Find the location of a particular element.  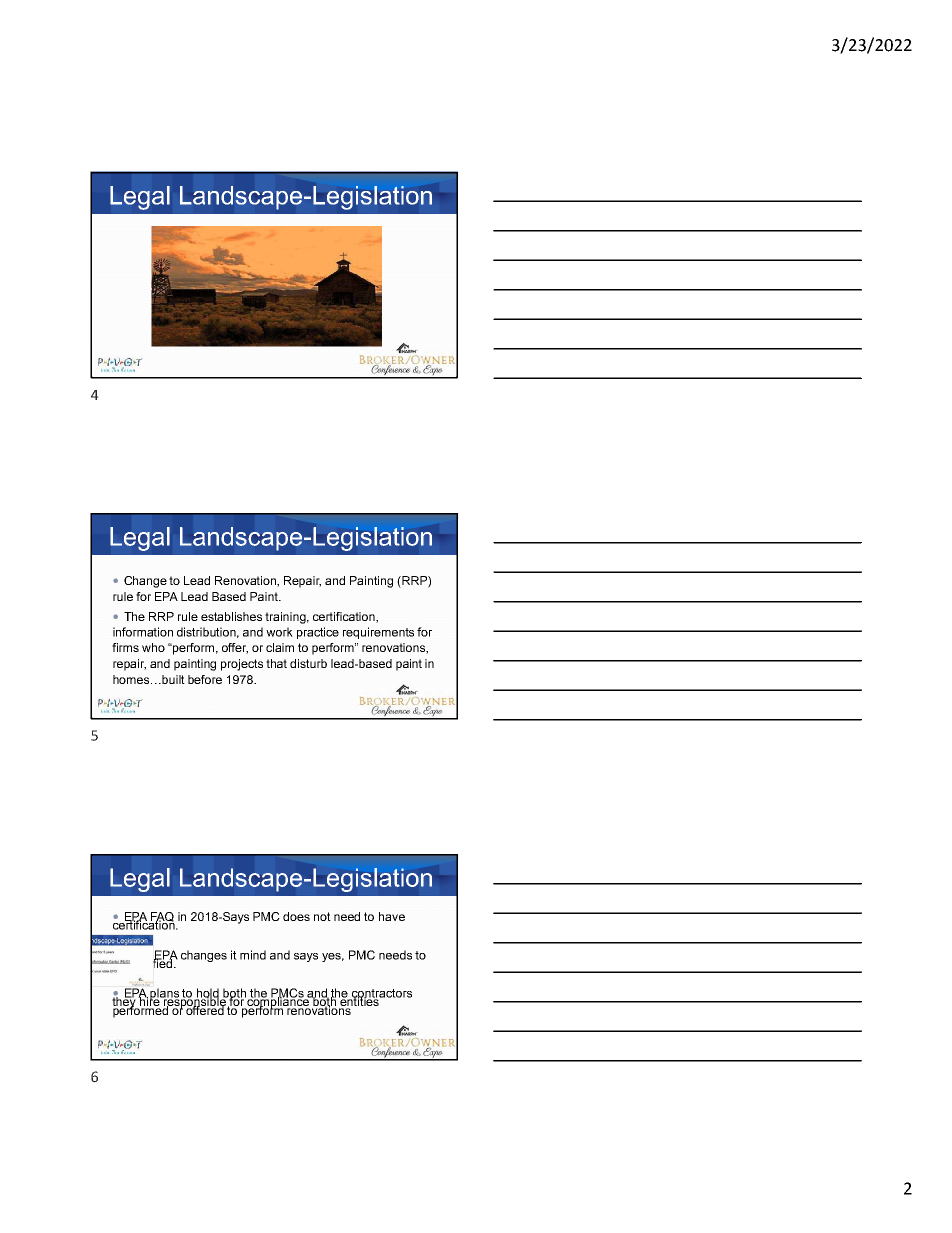

mind is located at coordinates (253, 955).
